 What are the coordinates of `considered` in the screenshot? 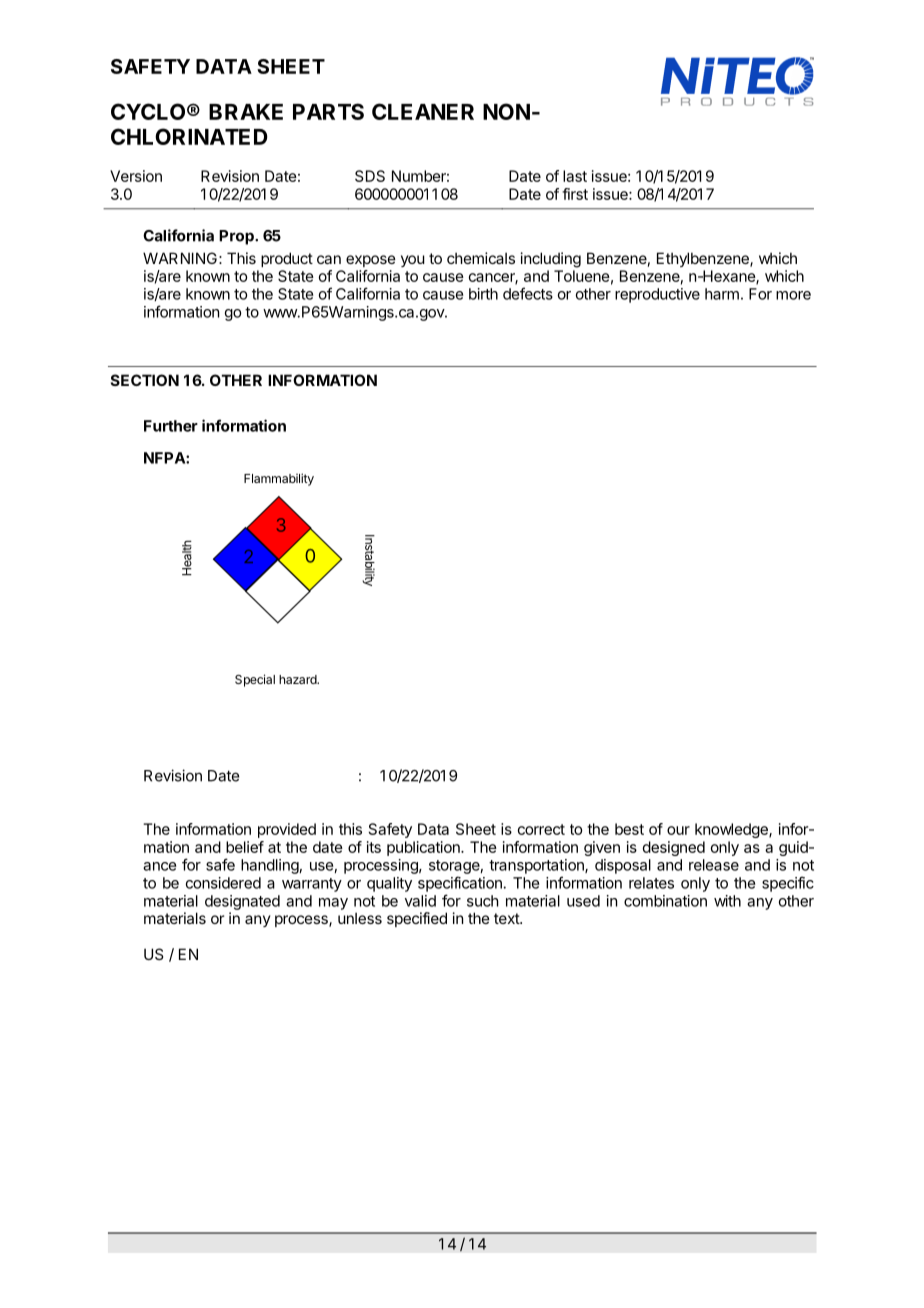 It's located at (223, 883).
